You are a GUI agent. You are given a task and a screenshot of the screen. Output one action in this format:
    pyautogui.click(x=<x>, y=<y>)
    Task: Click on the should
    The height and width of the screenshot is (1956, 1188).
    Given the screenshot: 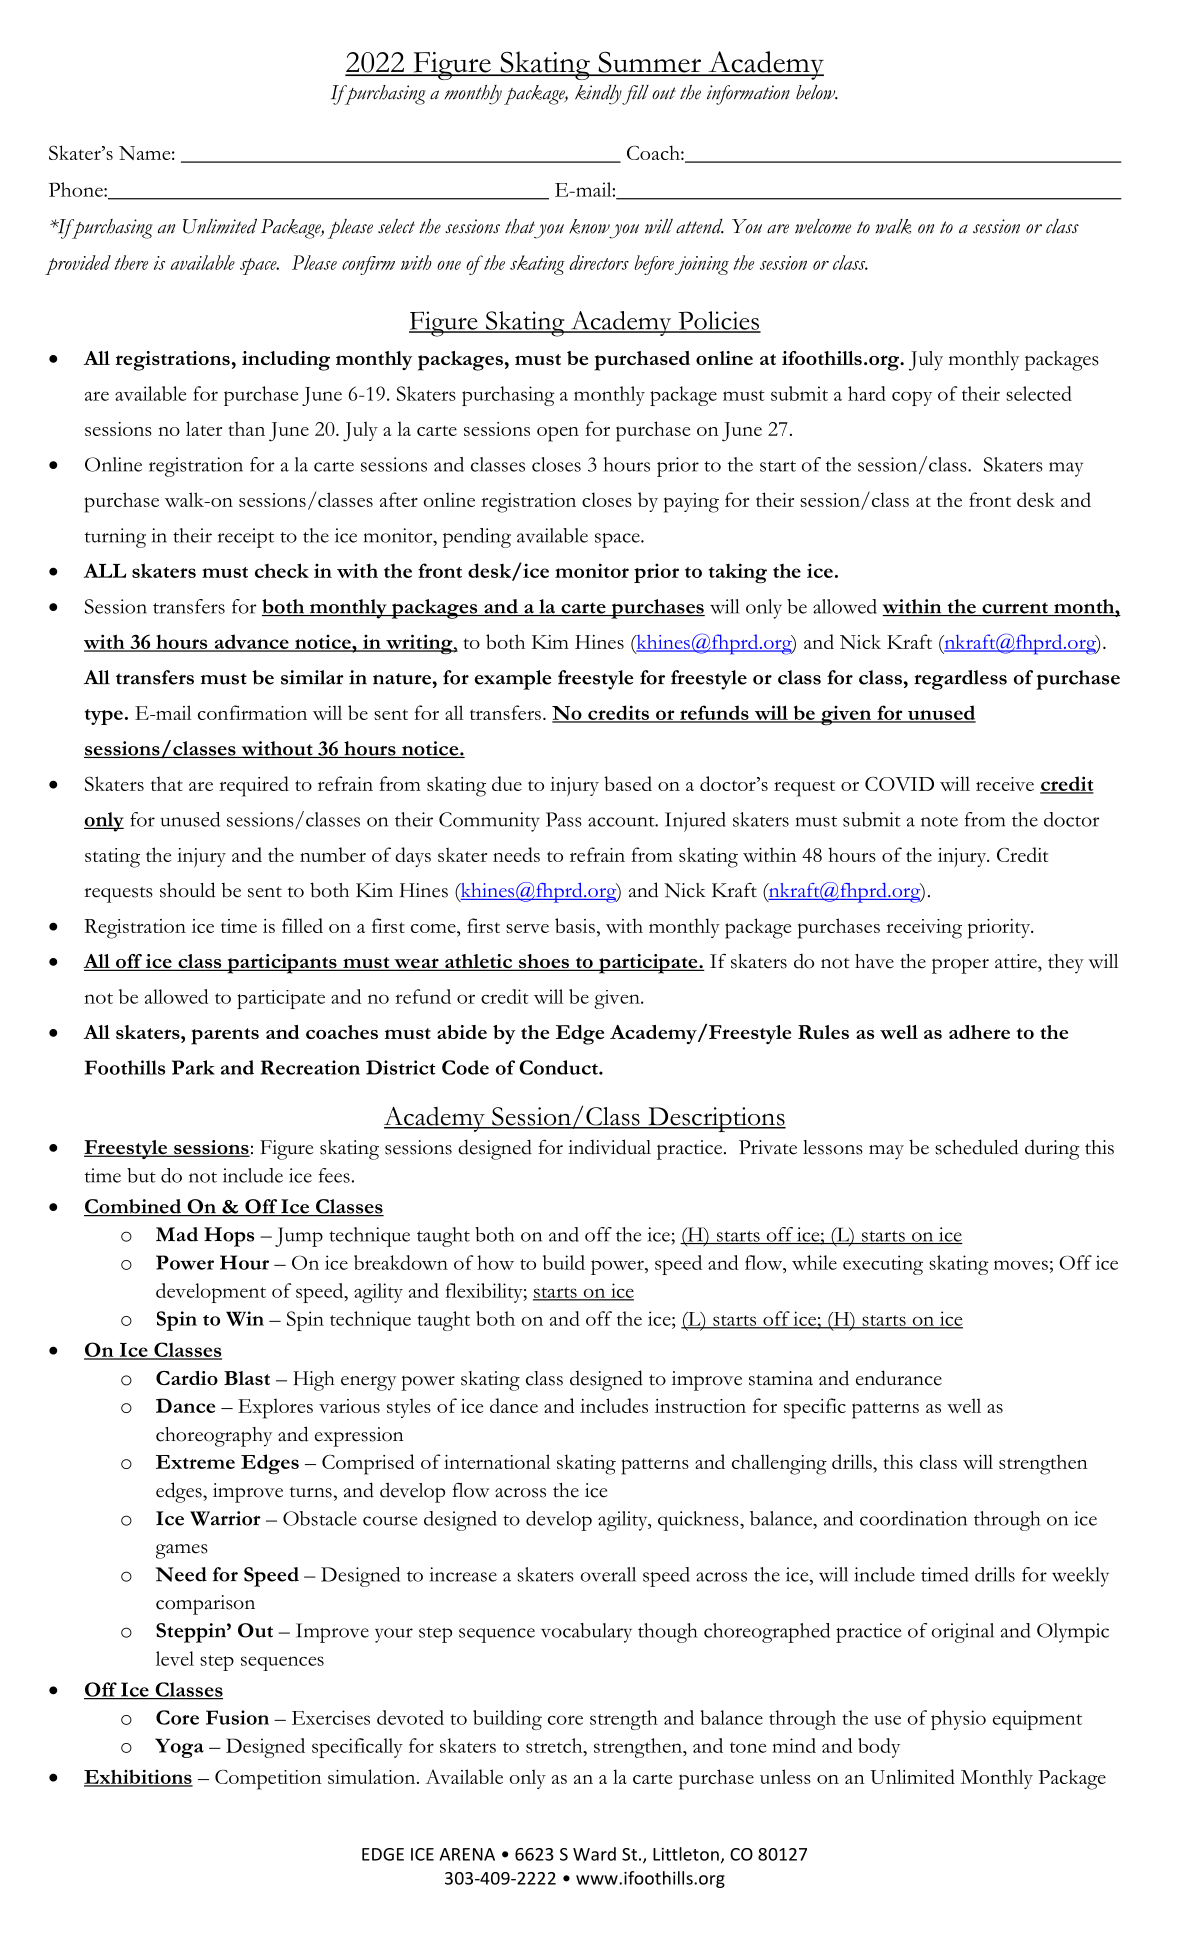 What is the action you would take?
    pyautogui.click(x=187, y=890)
